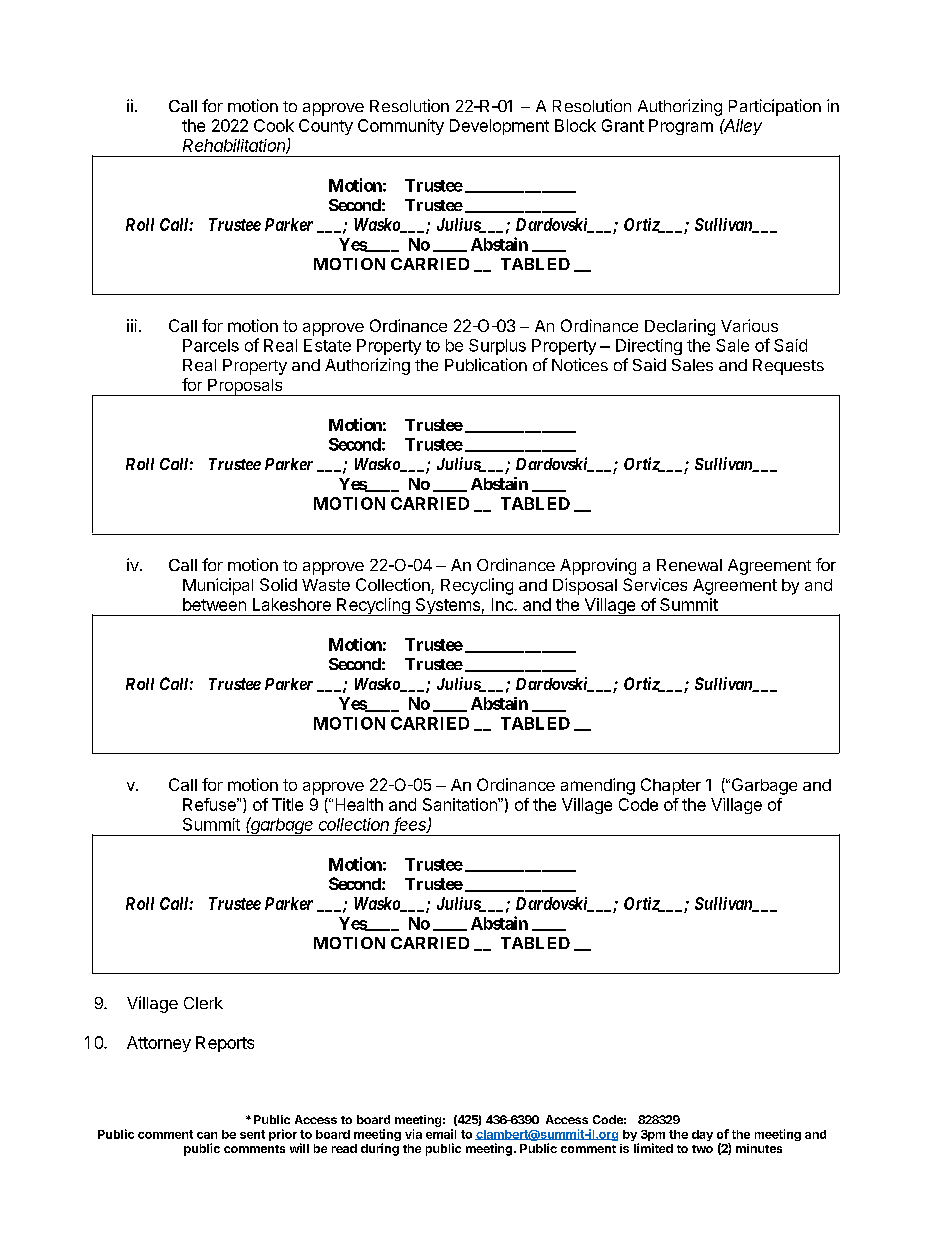  What do you see at coordinates (245, 387) in the image?
I see `Proposals` at bounding box center [245, 387].
